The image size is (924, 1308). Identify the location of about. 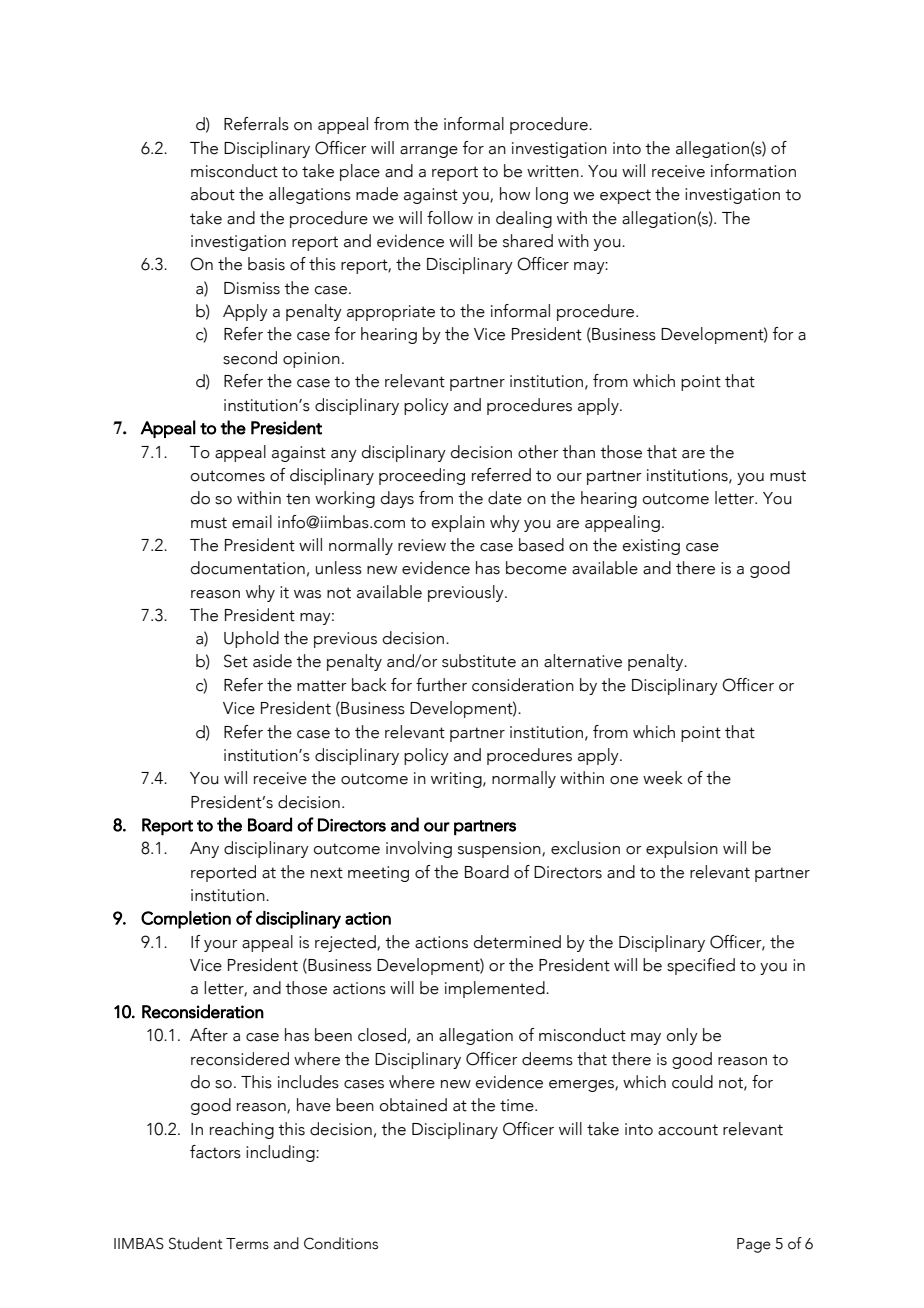
(213, 194).
